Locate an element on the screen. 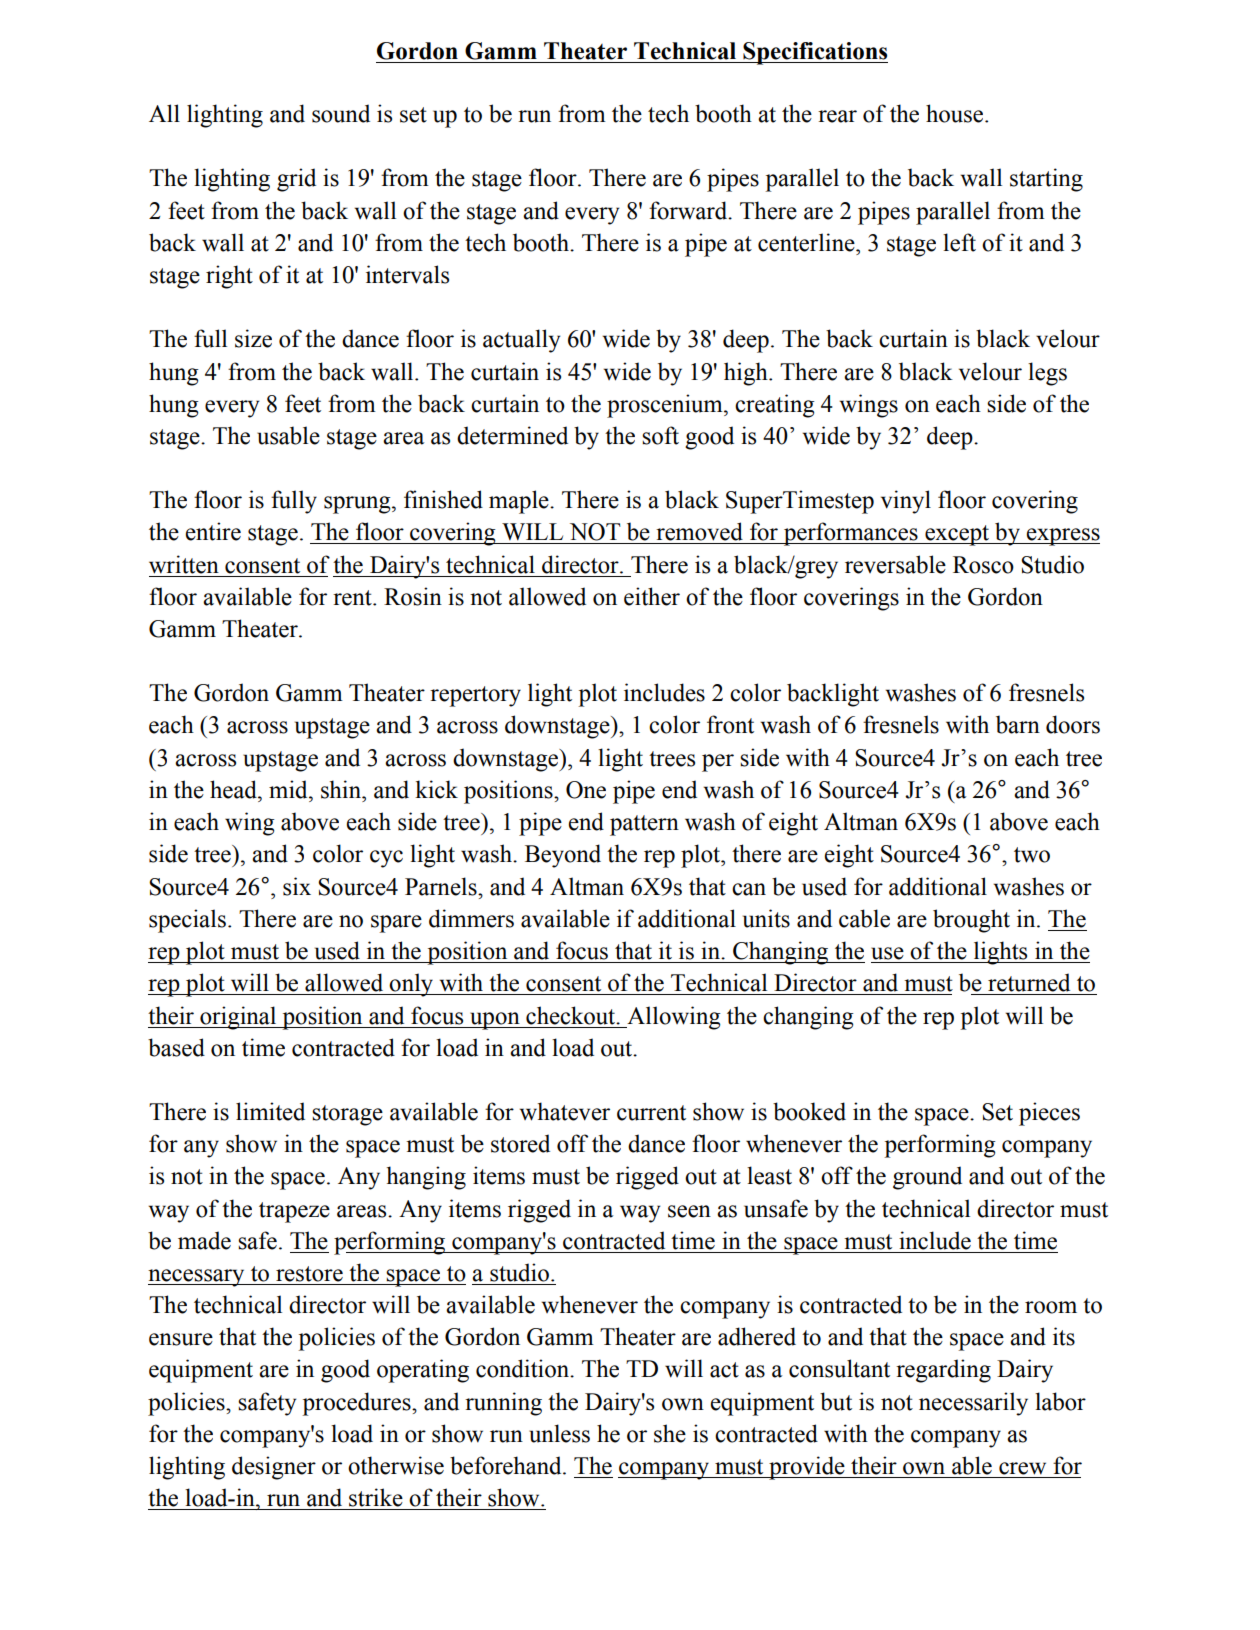 The height and width of the screenshot is (1630, 1260). house is located at coordinates (956, 113).
